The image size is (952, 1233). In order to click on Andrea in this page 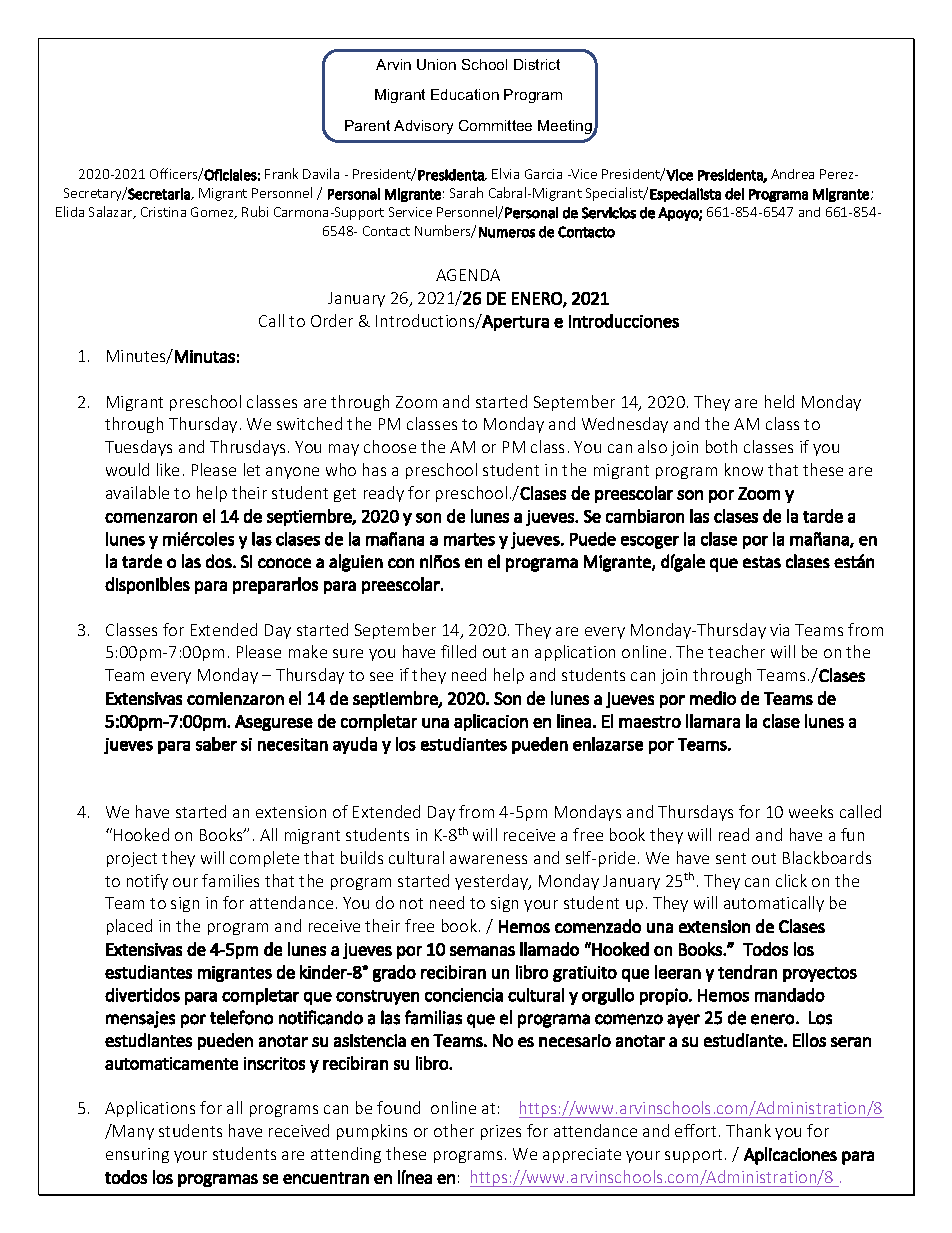, I will do `click(792, 174)`.
